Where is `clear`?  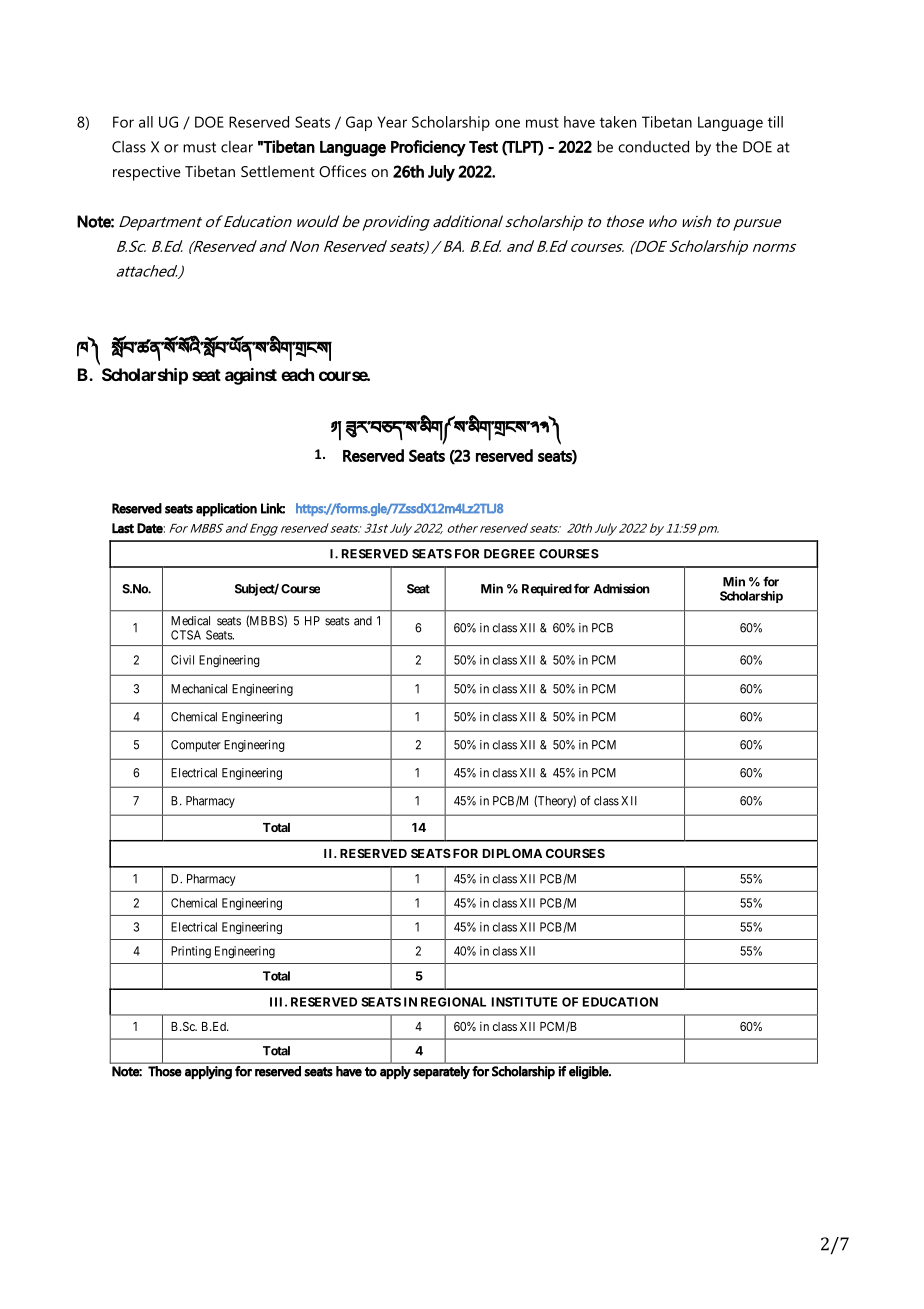
clear is located at coordinates (237, 147).
